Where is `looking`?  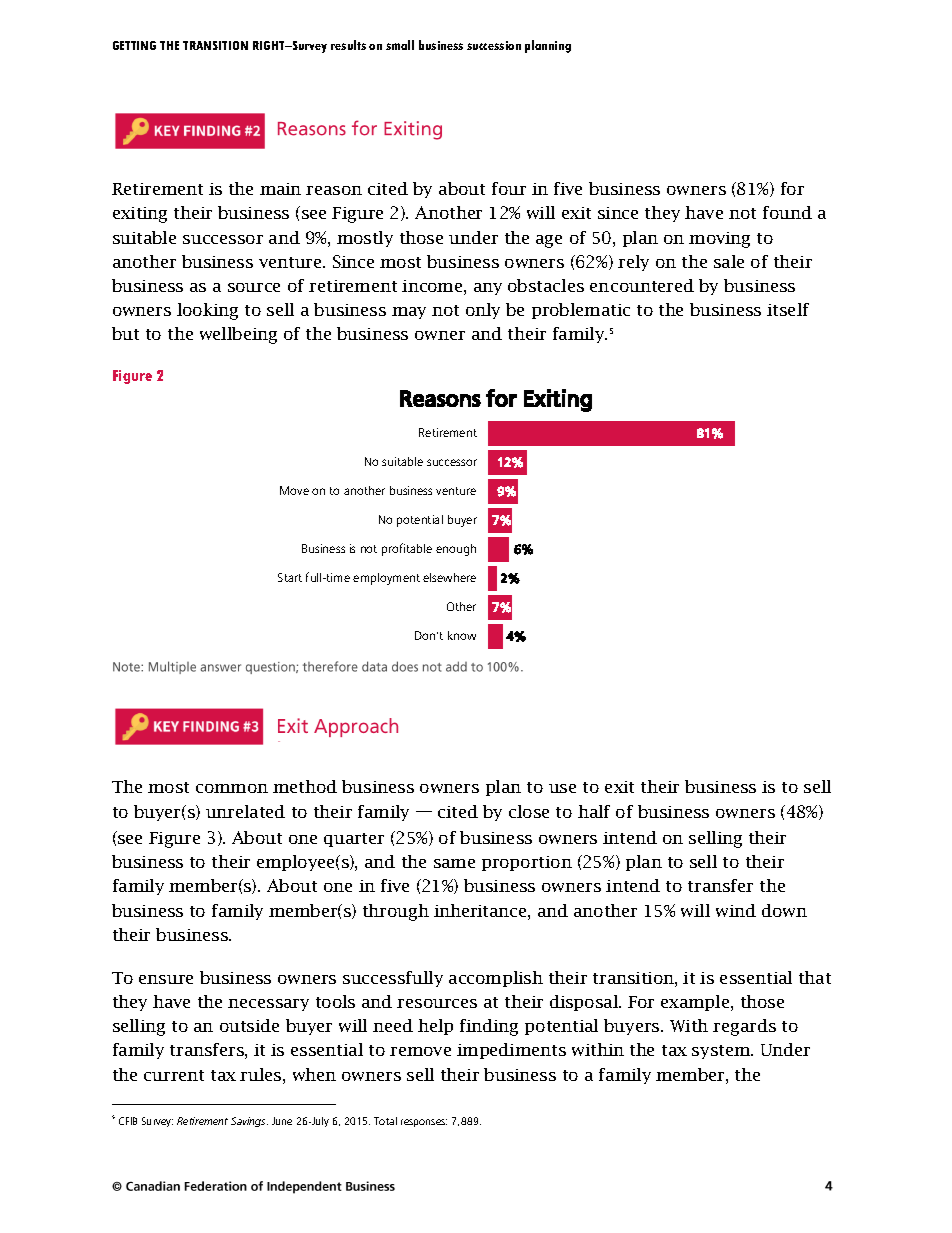 looking is located at coordinates (207, 311).
